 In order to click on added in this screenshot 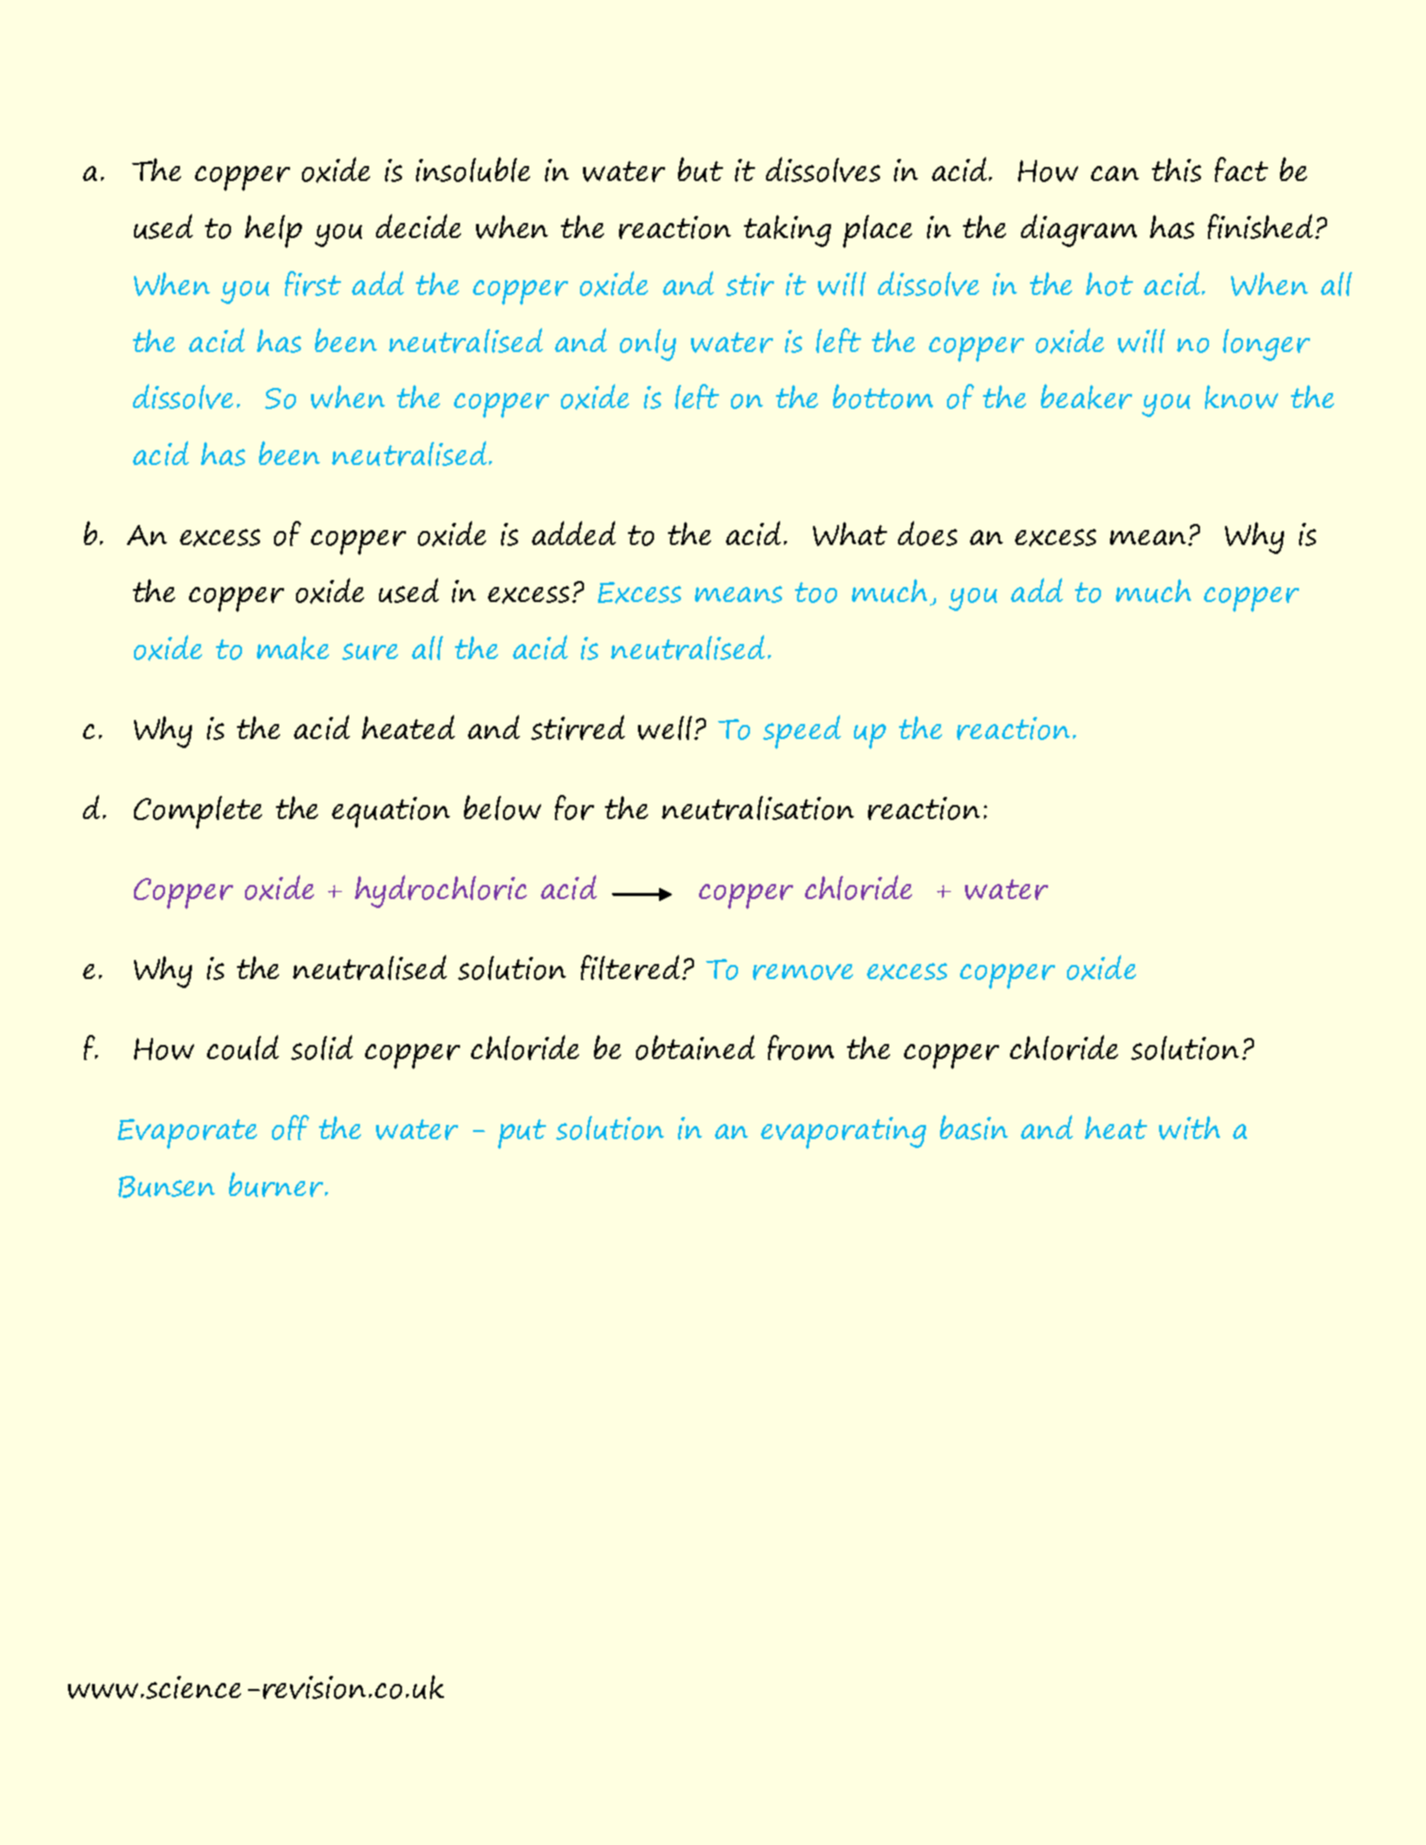, I will do `click(574, 533)`.
